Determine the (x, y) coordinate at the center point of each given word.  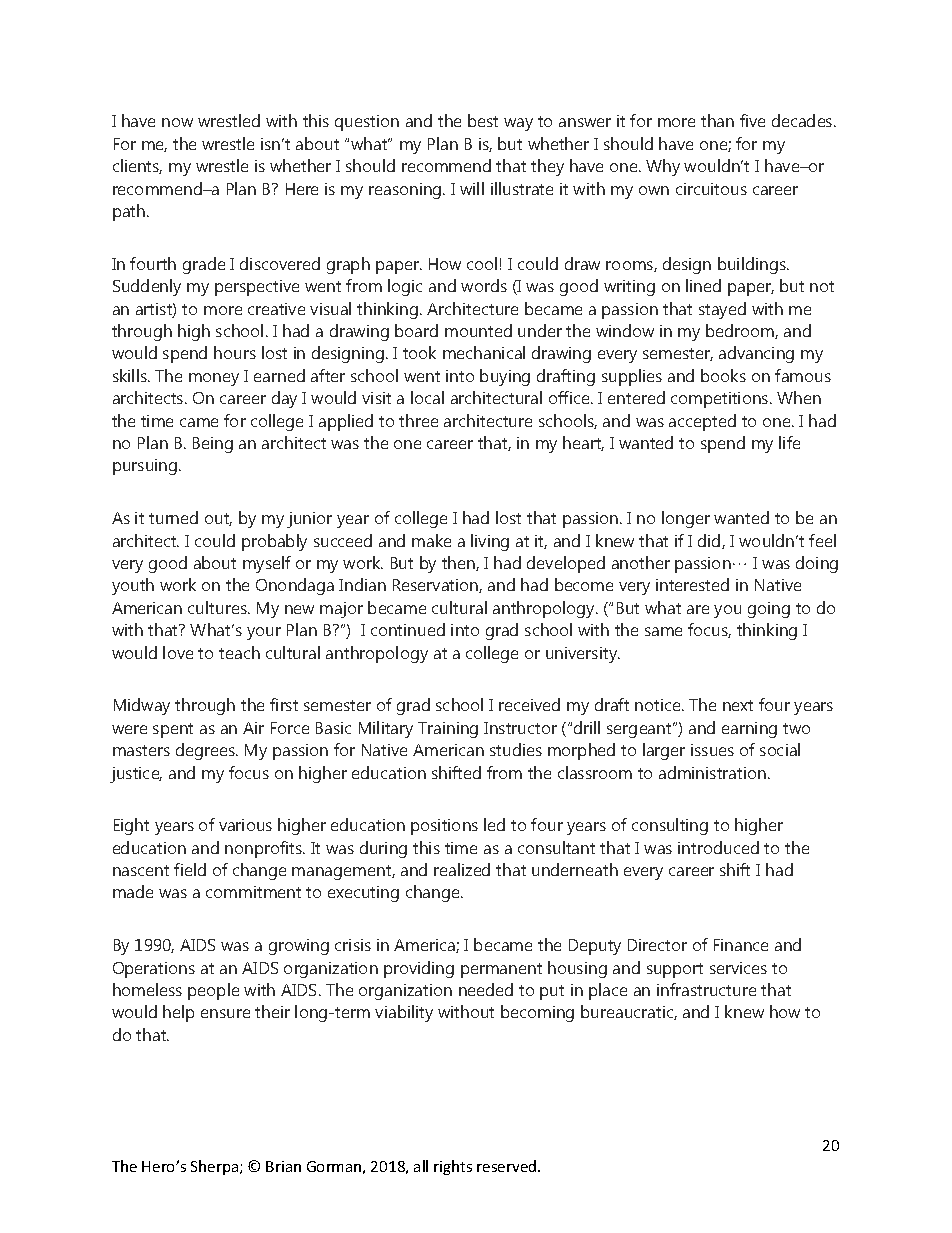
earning (749, 730)
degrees (207, 751)
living (490, 542)
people (213, 991)
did (710, 541)
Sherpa (216, 1167)
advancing (756, 354)
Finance (741, 945)
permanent (501, 970)
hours (235, 352)
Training (448, 730)
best (483, 120)
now (177, 122)
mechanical (484, 352)
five (752, 120)
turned (173, 517)
